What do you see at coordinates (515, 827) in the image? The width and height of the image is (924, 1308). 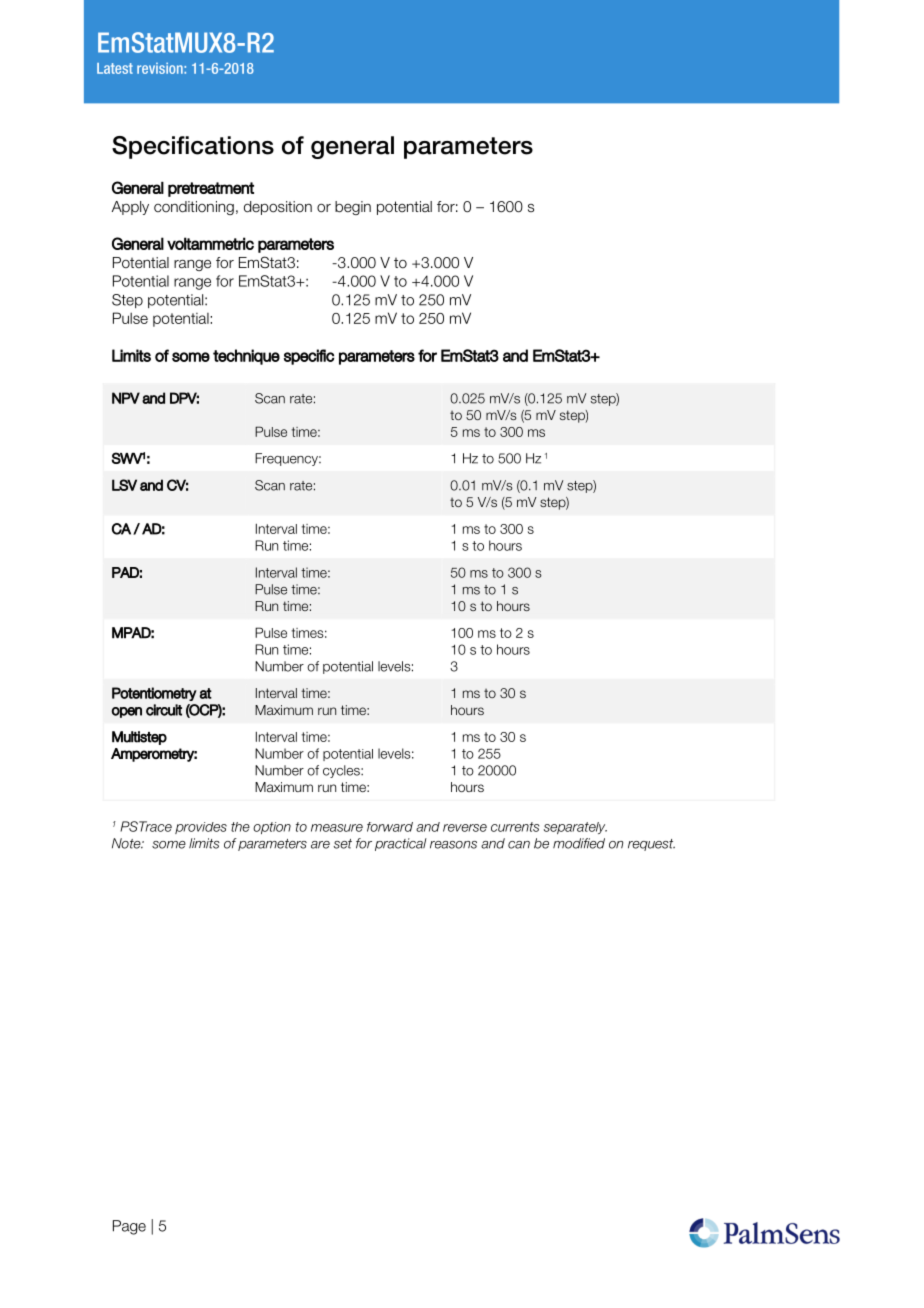 I see `currents` at bounding box center [515, 827].
